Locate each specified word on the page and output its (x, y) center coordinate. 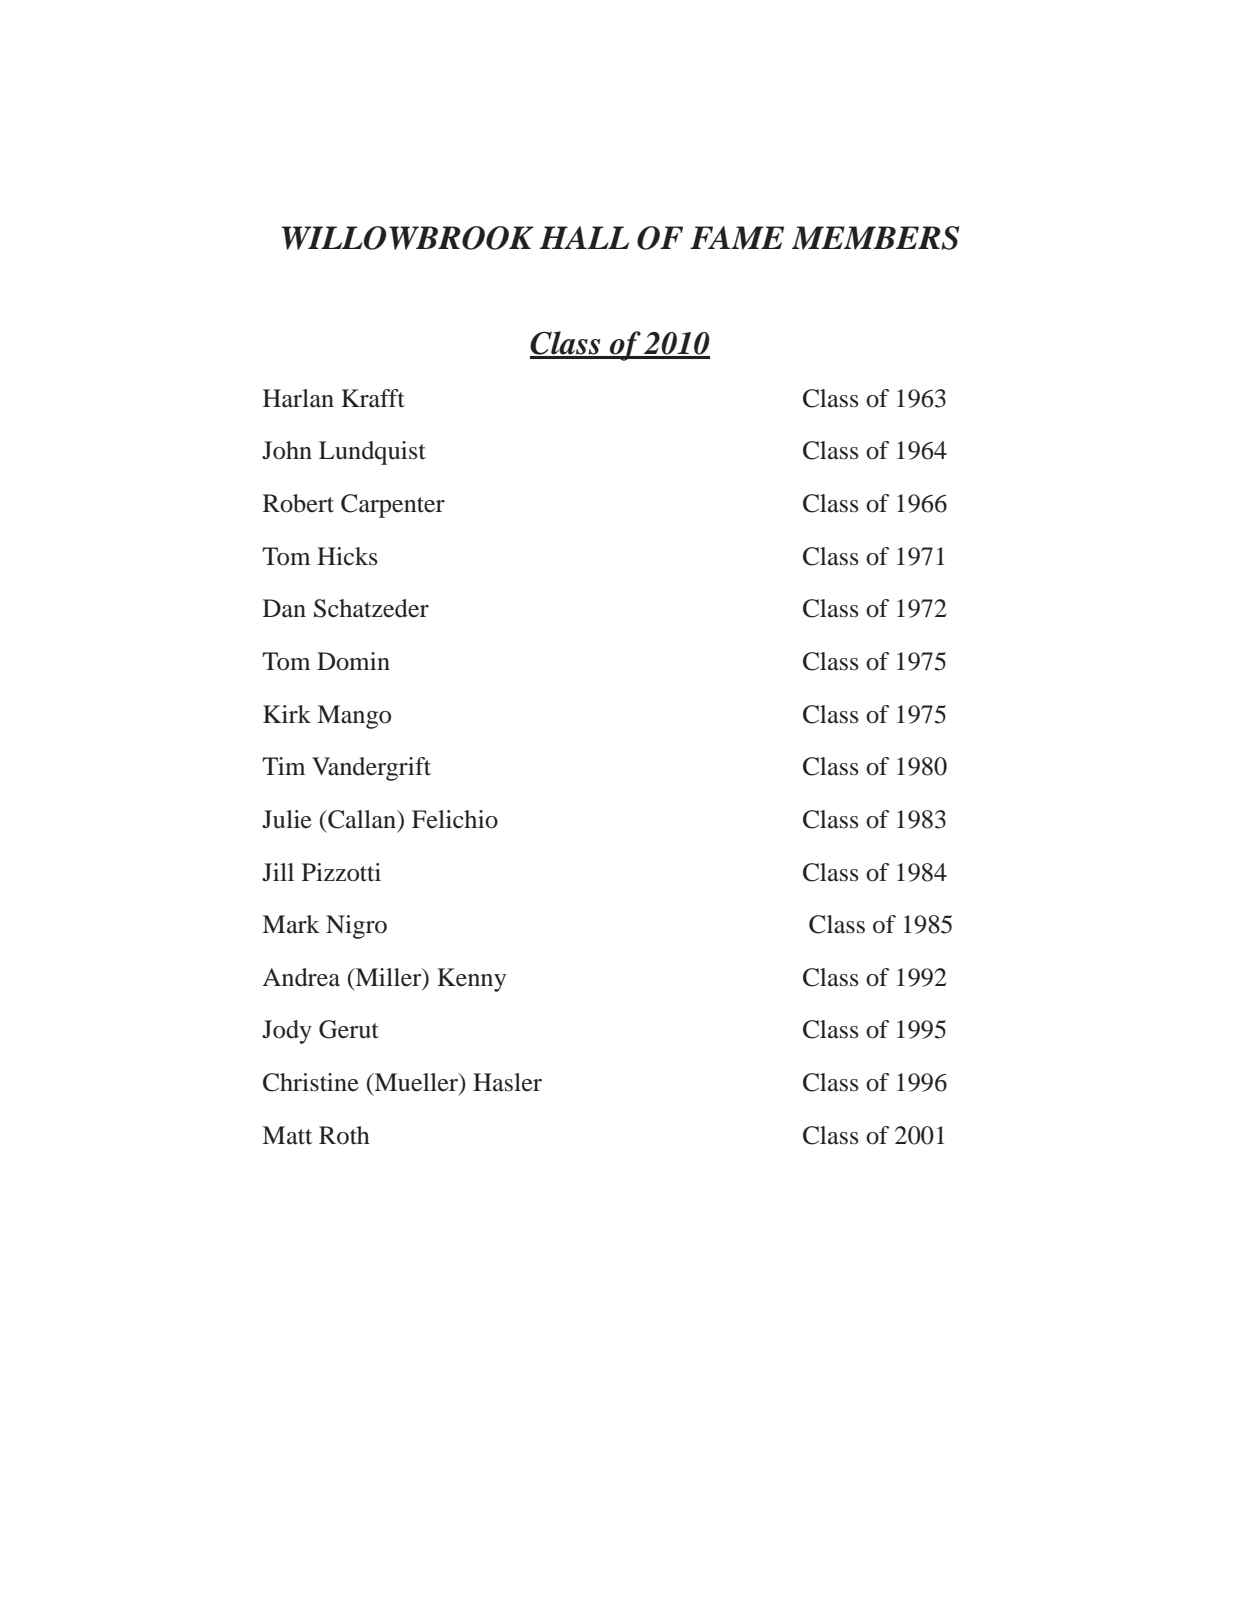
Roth (344, 1135)
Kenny (471, 980)
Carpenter (393, 506)
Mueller (416, 1082)
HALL (584, 237)
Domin (353, 661)
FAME (737, 238)
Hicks (347, 556)
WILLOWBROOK (407, 238)
